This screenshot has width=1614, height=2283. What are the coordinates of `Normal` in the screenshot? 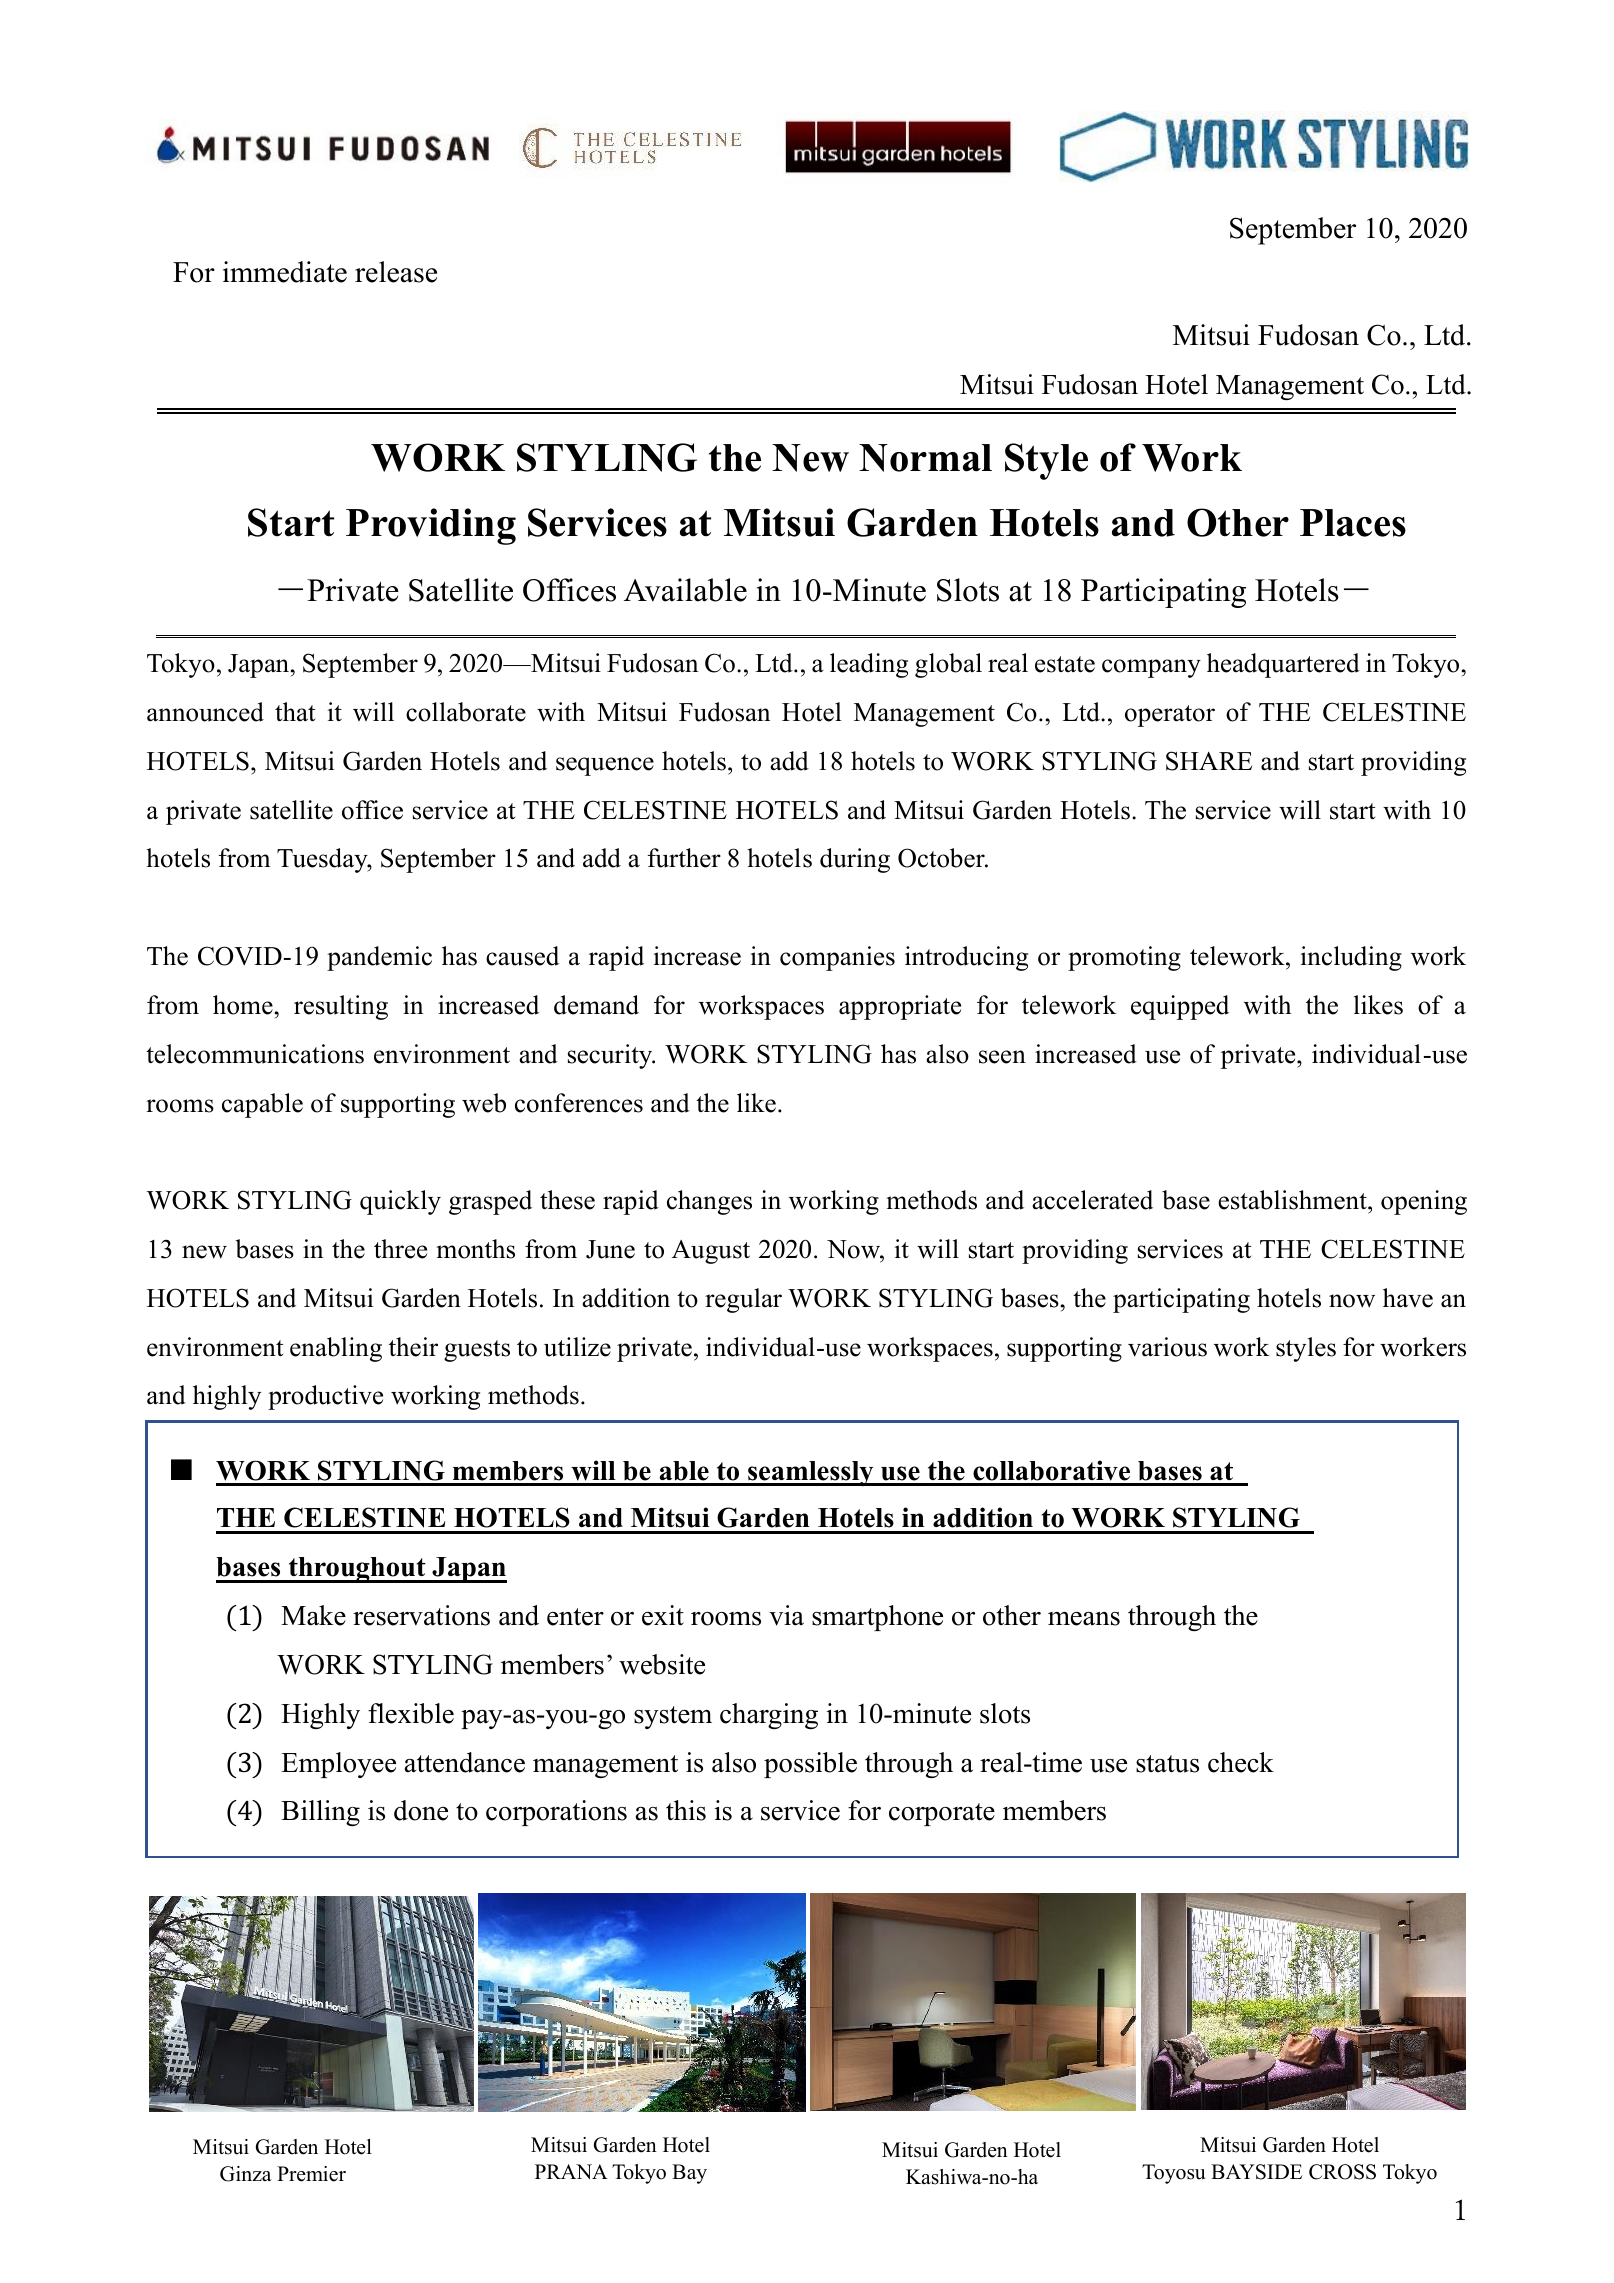 It's located at (925, 458).
